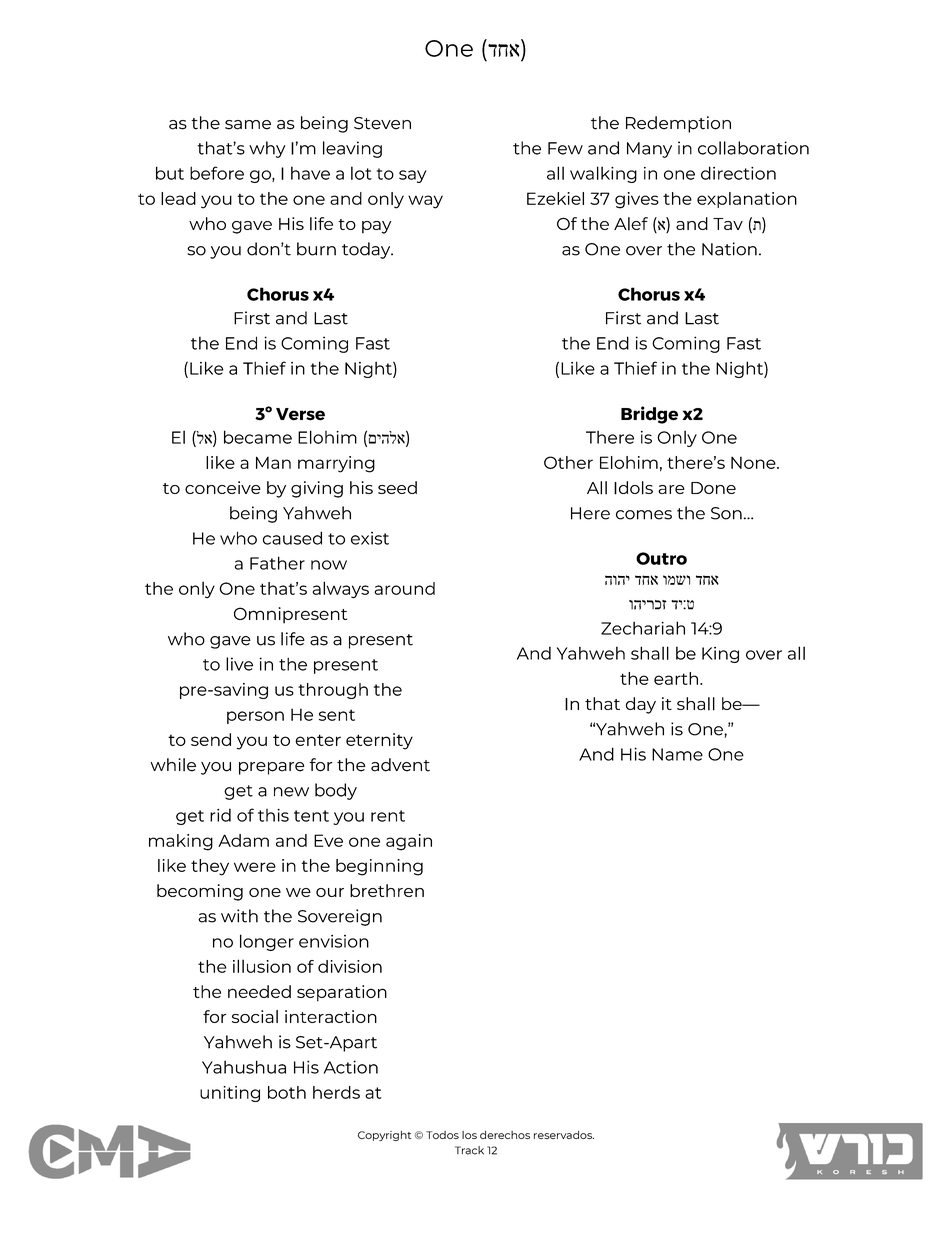 This screenshot has height=1233, width=952. What do you see at coordinates (300, 414) in the screenshot?
I see `Verse` at bounding box center [300, 414].
